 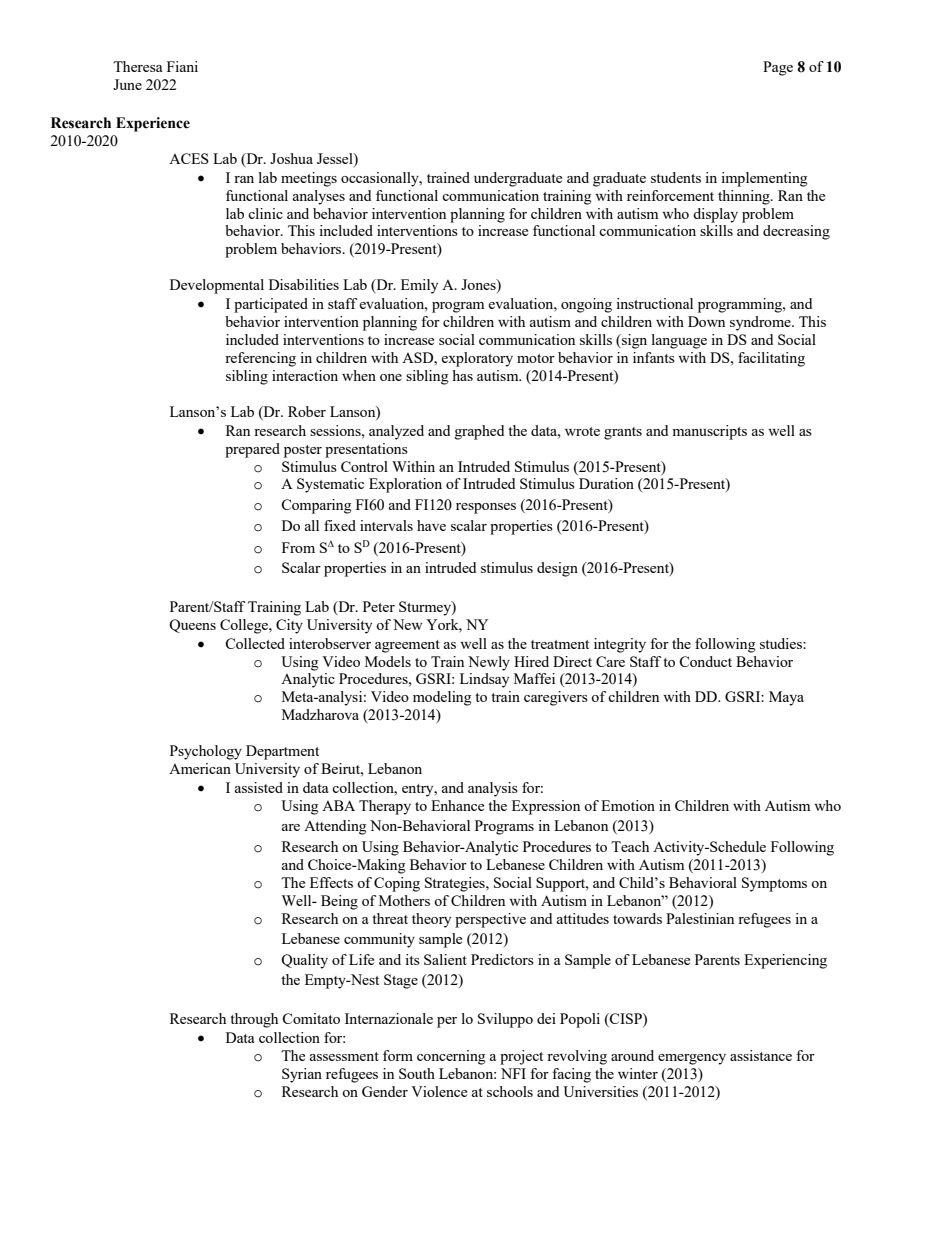 What do you see at coordinates (778, 68) in the page?
I see `Page` at bounding box center [778, 68].
